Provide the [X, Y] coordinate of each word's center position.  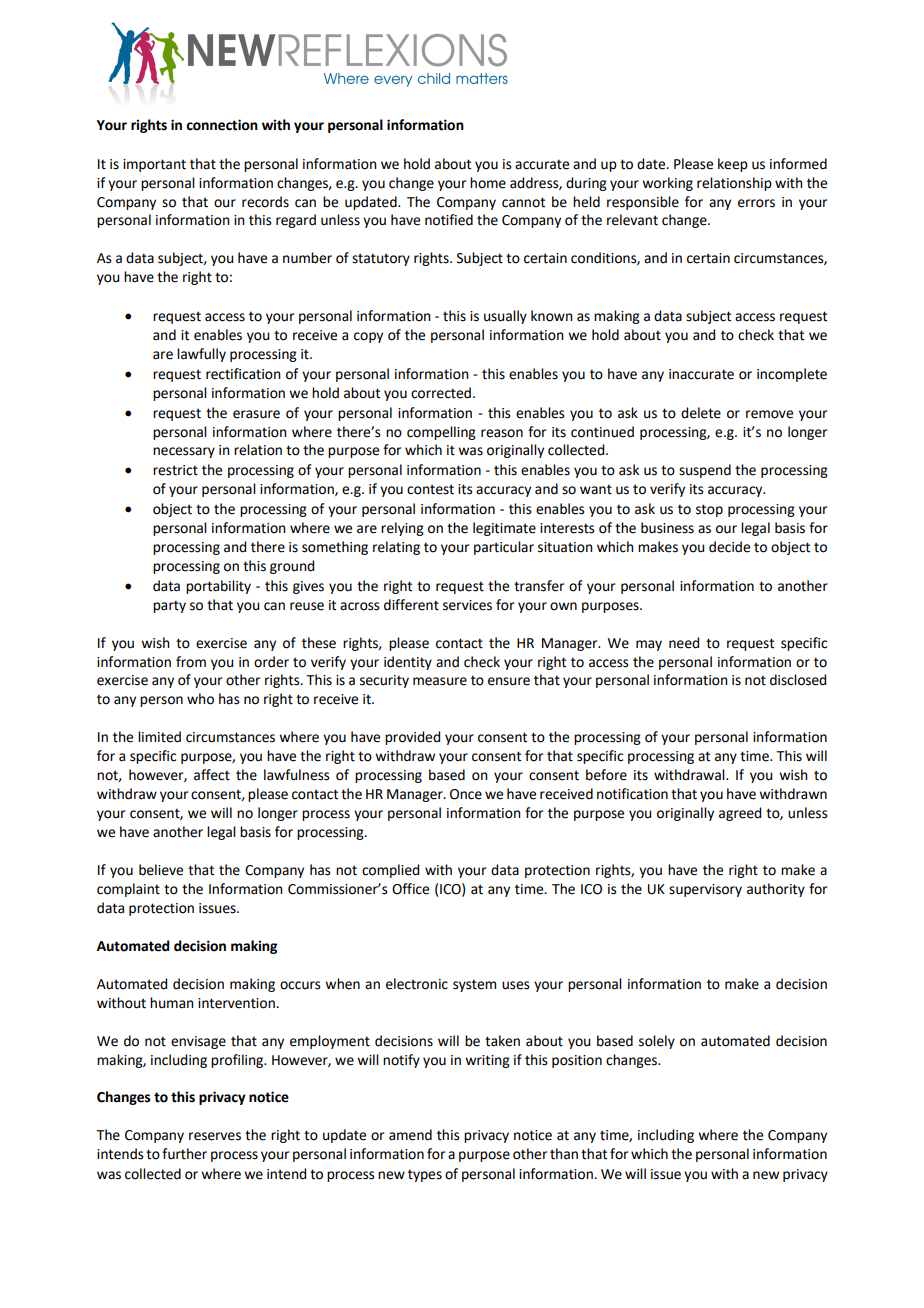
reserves [215, 1136]
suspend [705, 471]
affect [212, 775]
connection [222, 125]
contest [430, 489]
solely [657, 1042]
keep [733, 165]
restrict [175, 470]
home [488, 183]
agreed [740, 814]
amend [410, 1135]
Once [466, 794]
